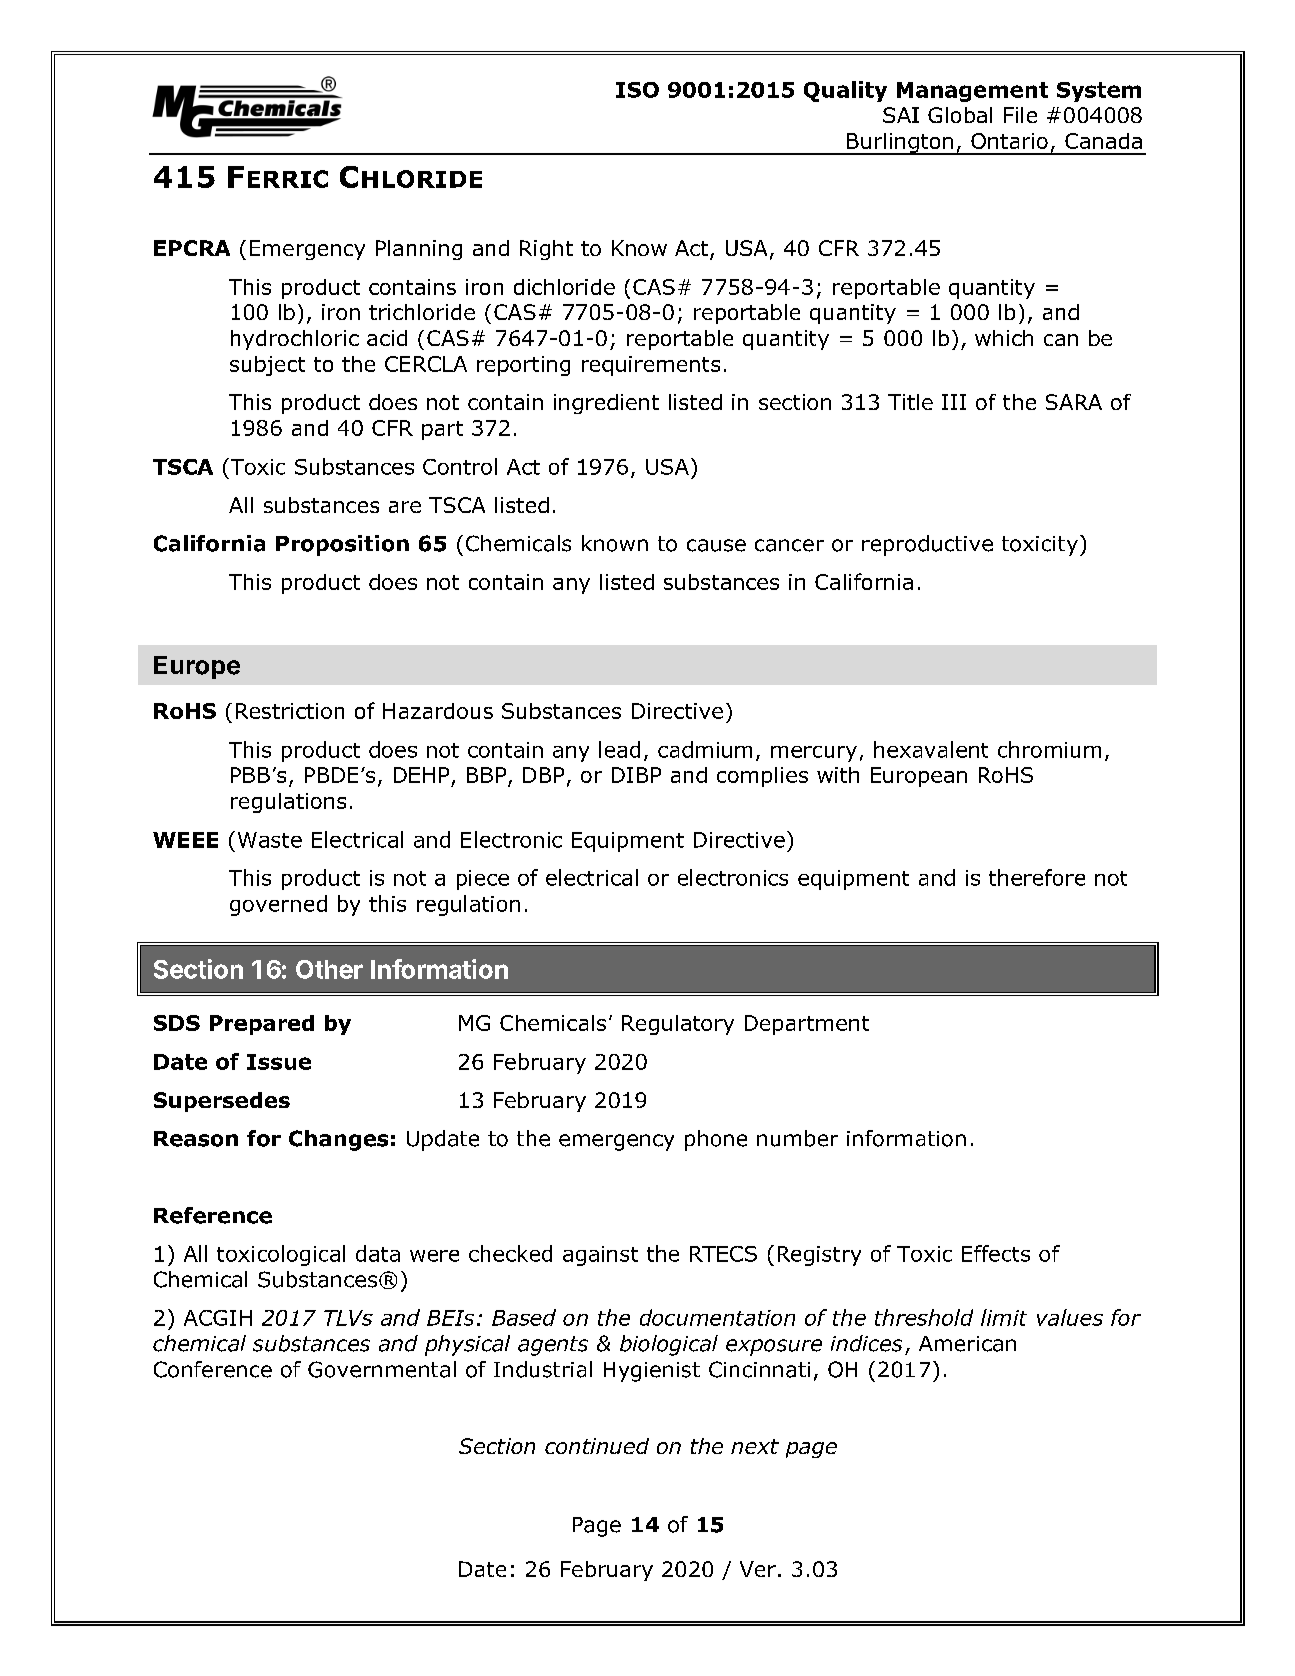  I want to click on Ontario, so click(1009, 141).
